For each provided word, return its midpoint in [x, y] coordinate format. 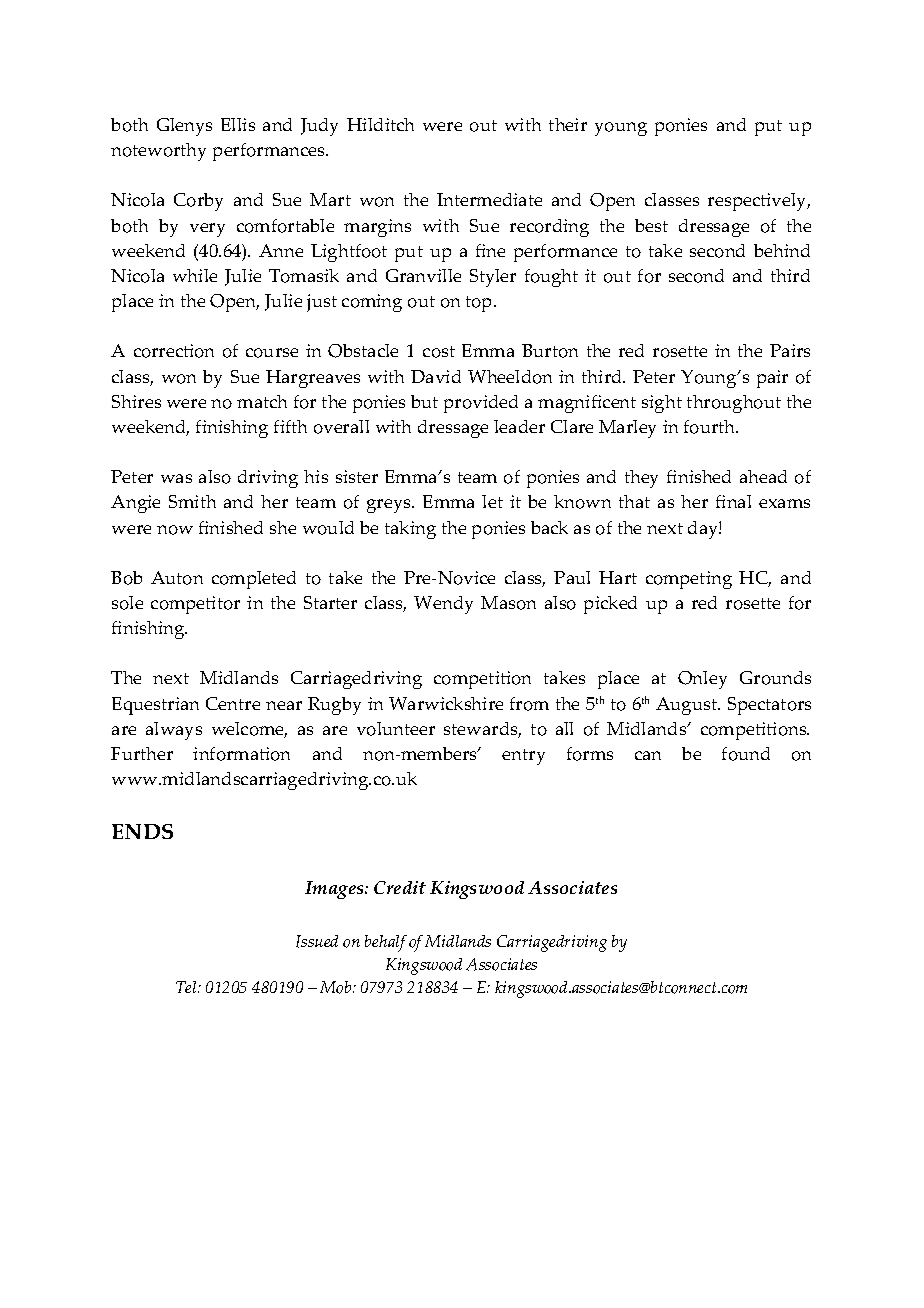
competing [689, 580]
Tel [187, 987]
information [241, 754]
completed [254, 580]
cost [439, 352]
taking [410, 530]
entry [523, 757]
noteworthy [158, 152]
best [651, 225]
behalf [386, 943]
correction [174, 351]
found [746, 754]
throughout [734, 404]
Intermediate [489, 199]
